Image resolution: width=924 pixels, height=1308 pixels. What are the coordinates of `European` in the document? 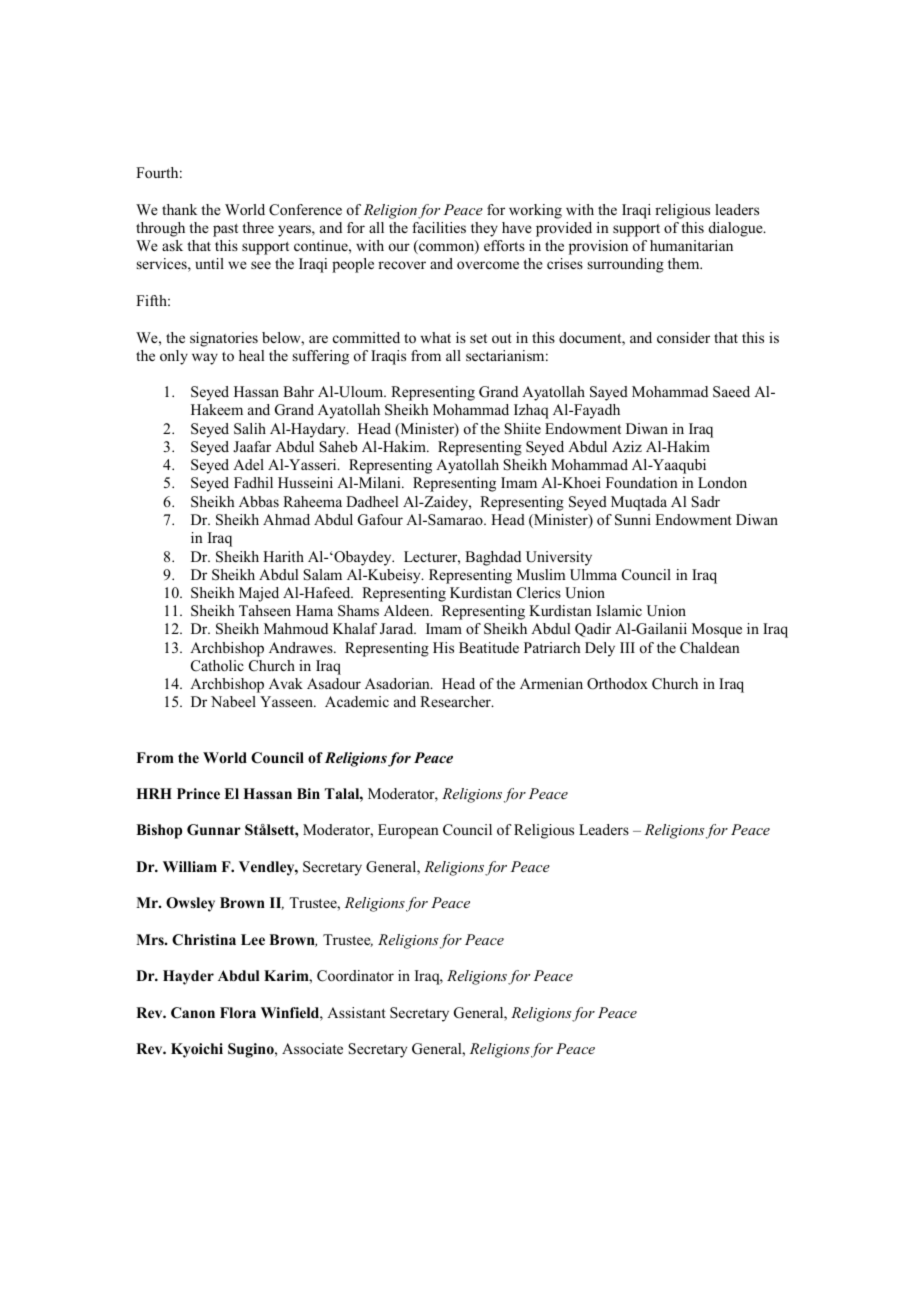 It's located at (408, 831).
